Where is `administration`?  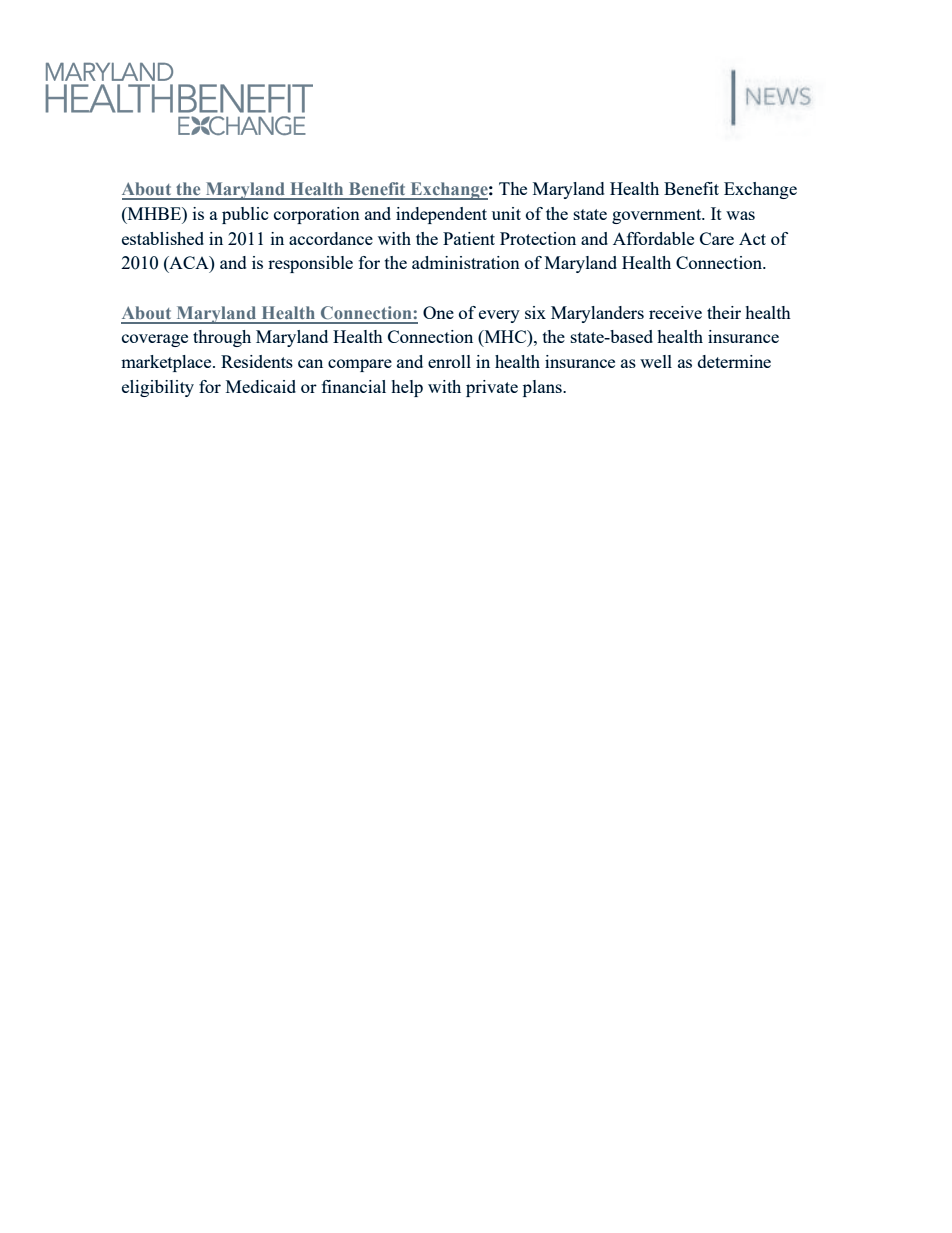 administration is located at coordinates (466, 262).
